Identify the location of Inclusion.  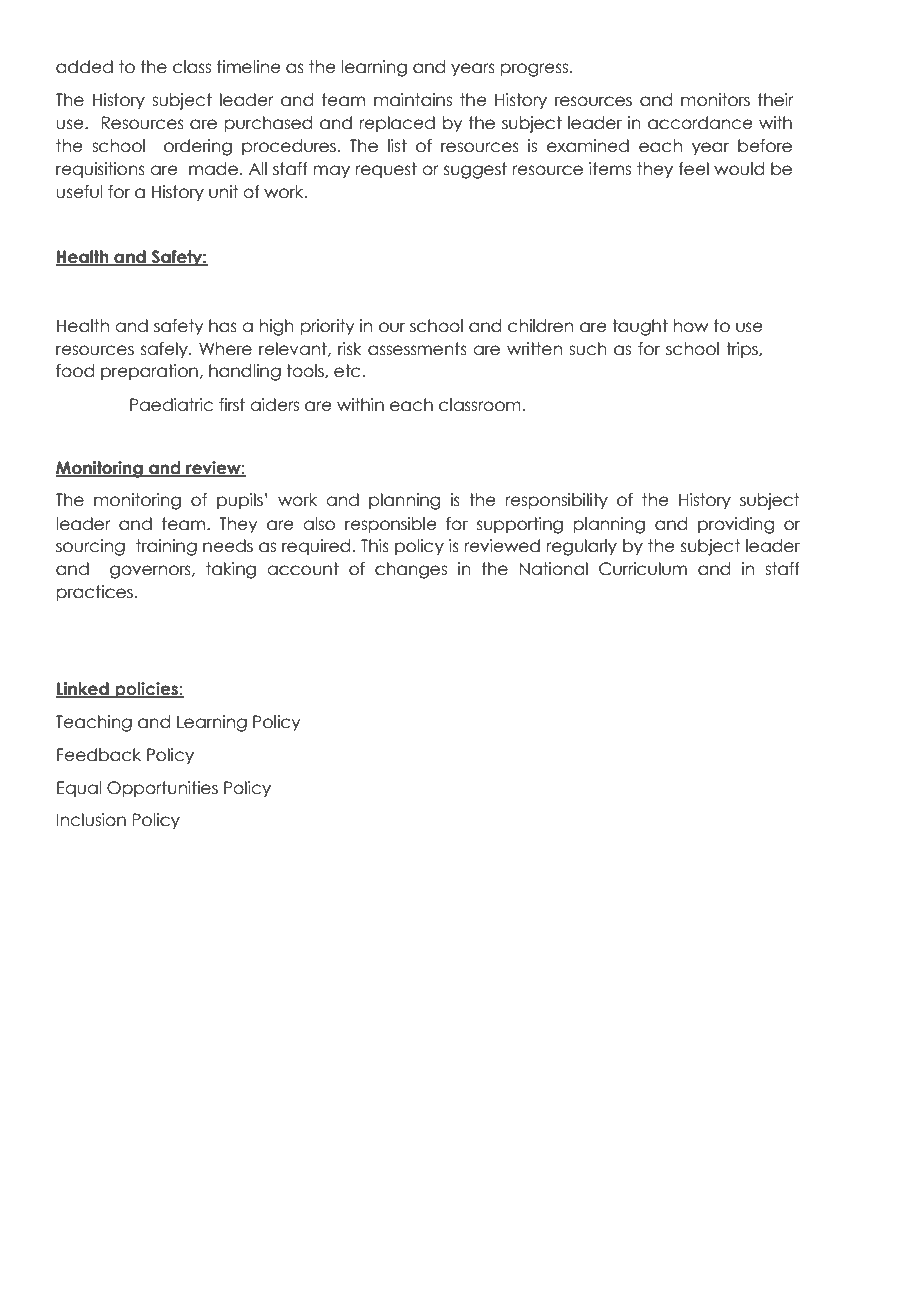
(91, 820).
